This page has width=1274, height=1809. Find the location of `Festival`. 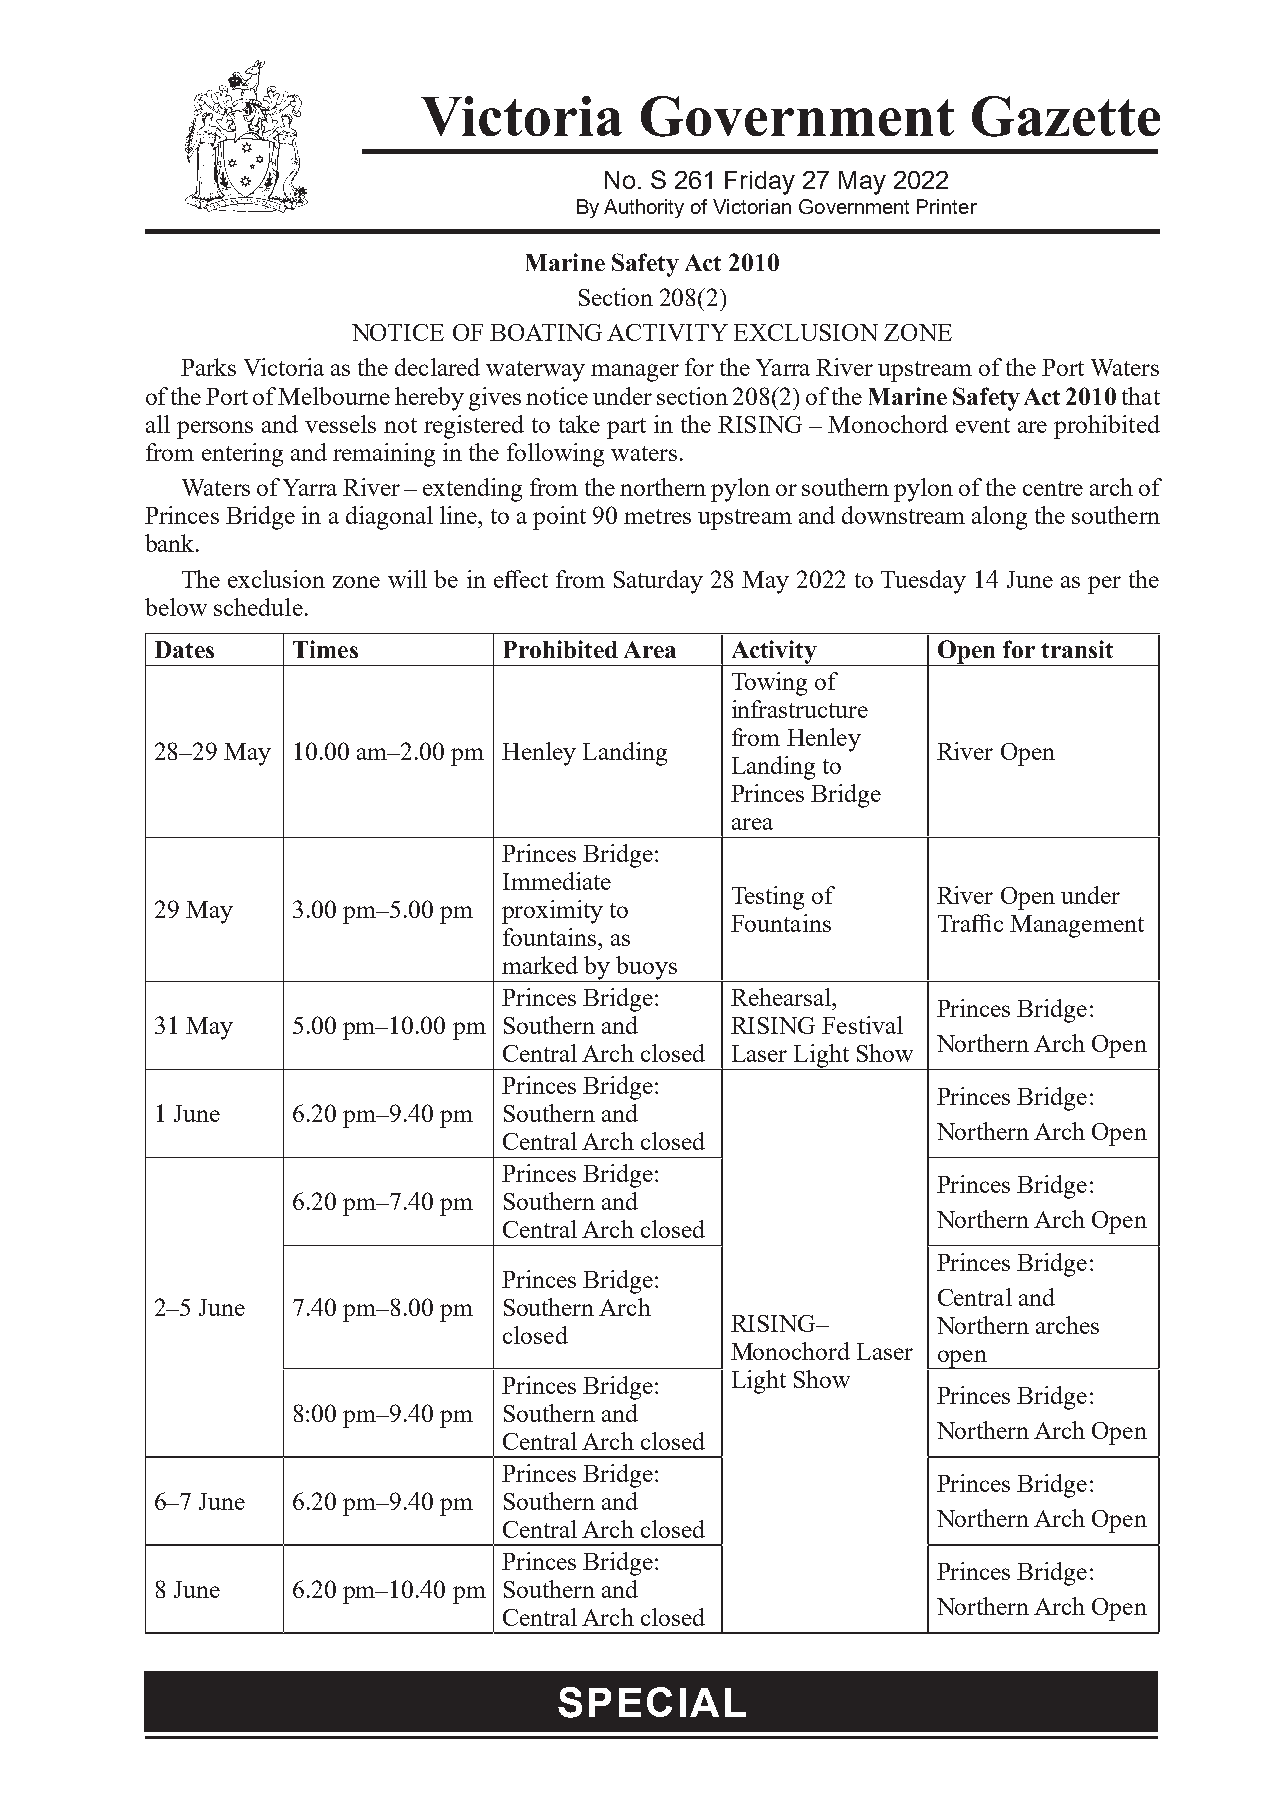

Festival is located at coordinates (862, 1025).
